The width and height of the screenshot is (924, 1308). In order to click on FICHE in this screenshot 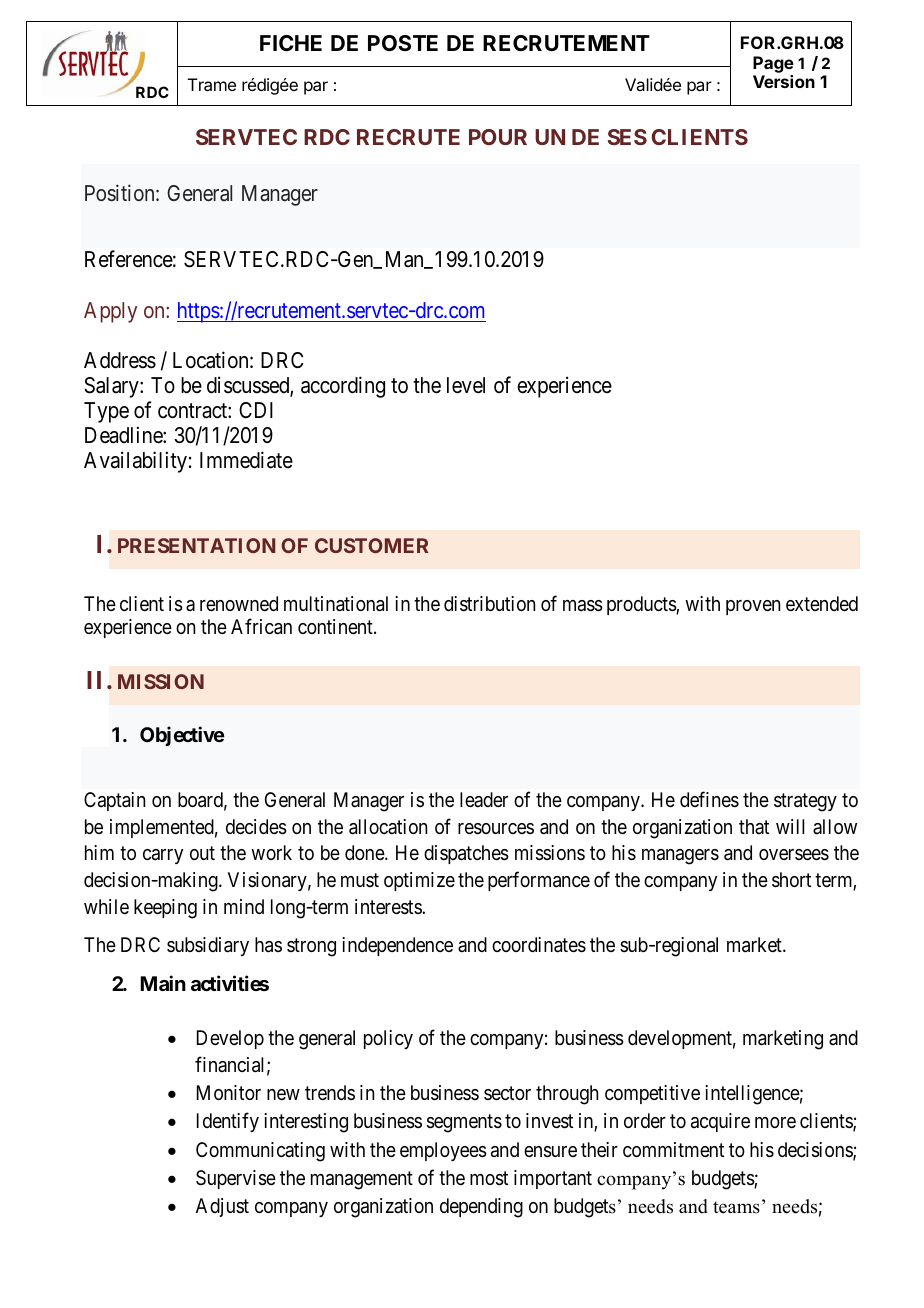, I will do `click(291, 43)`.
